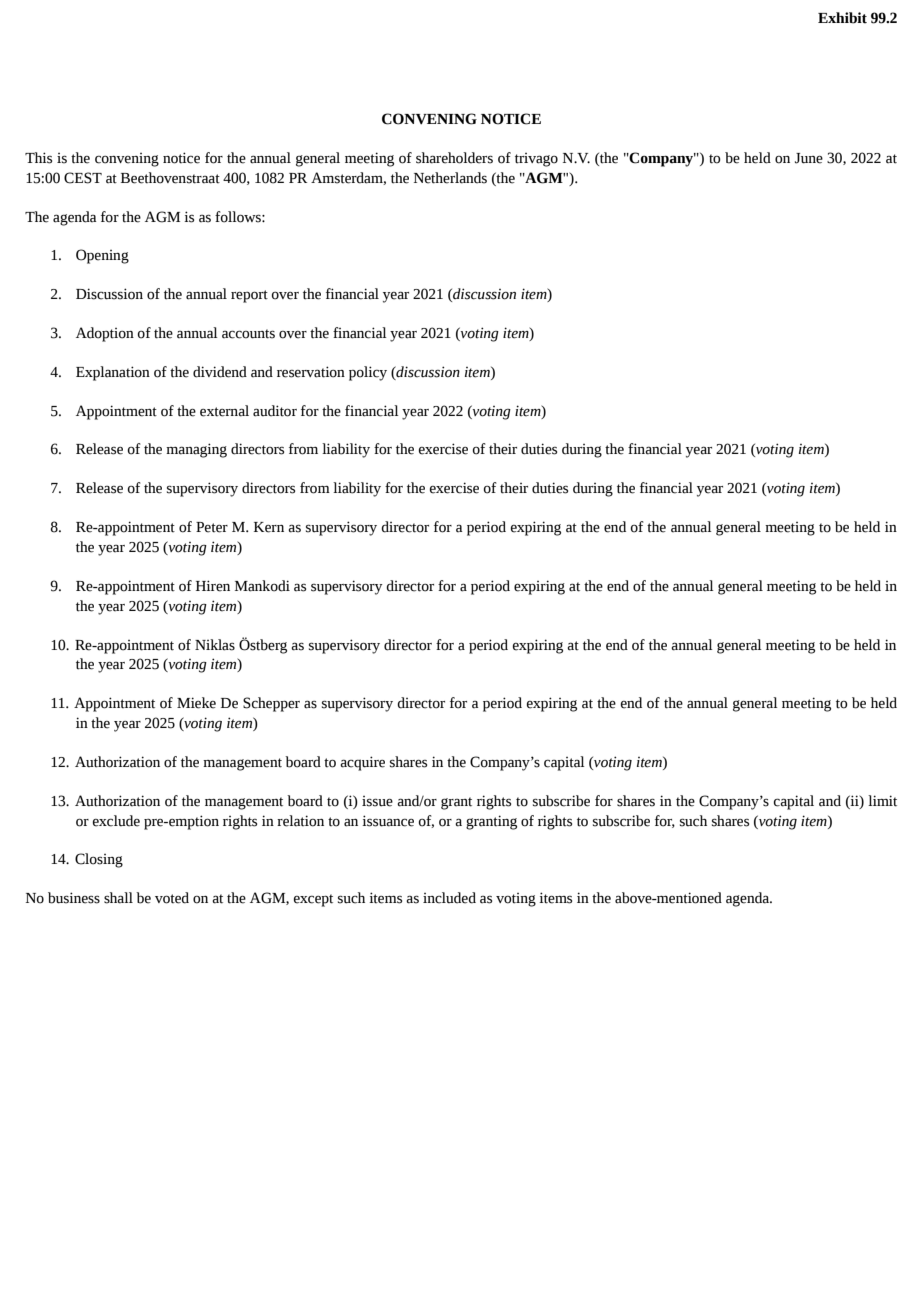 This screenshot has height=1308, width=924. I want to click on acquire, so click(362, 763).
